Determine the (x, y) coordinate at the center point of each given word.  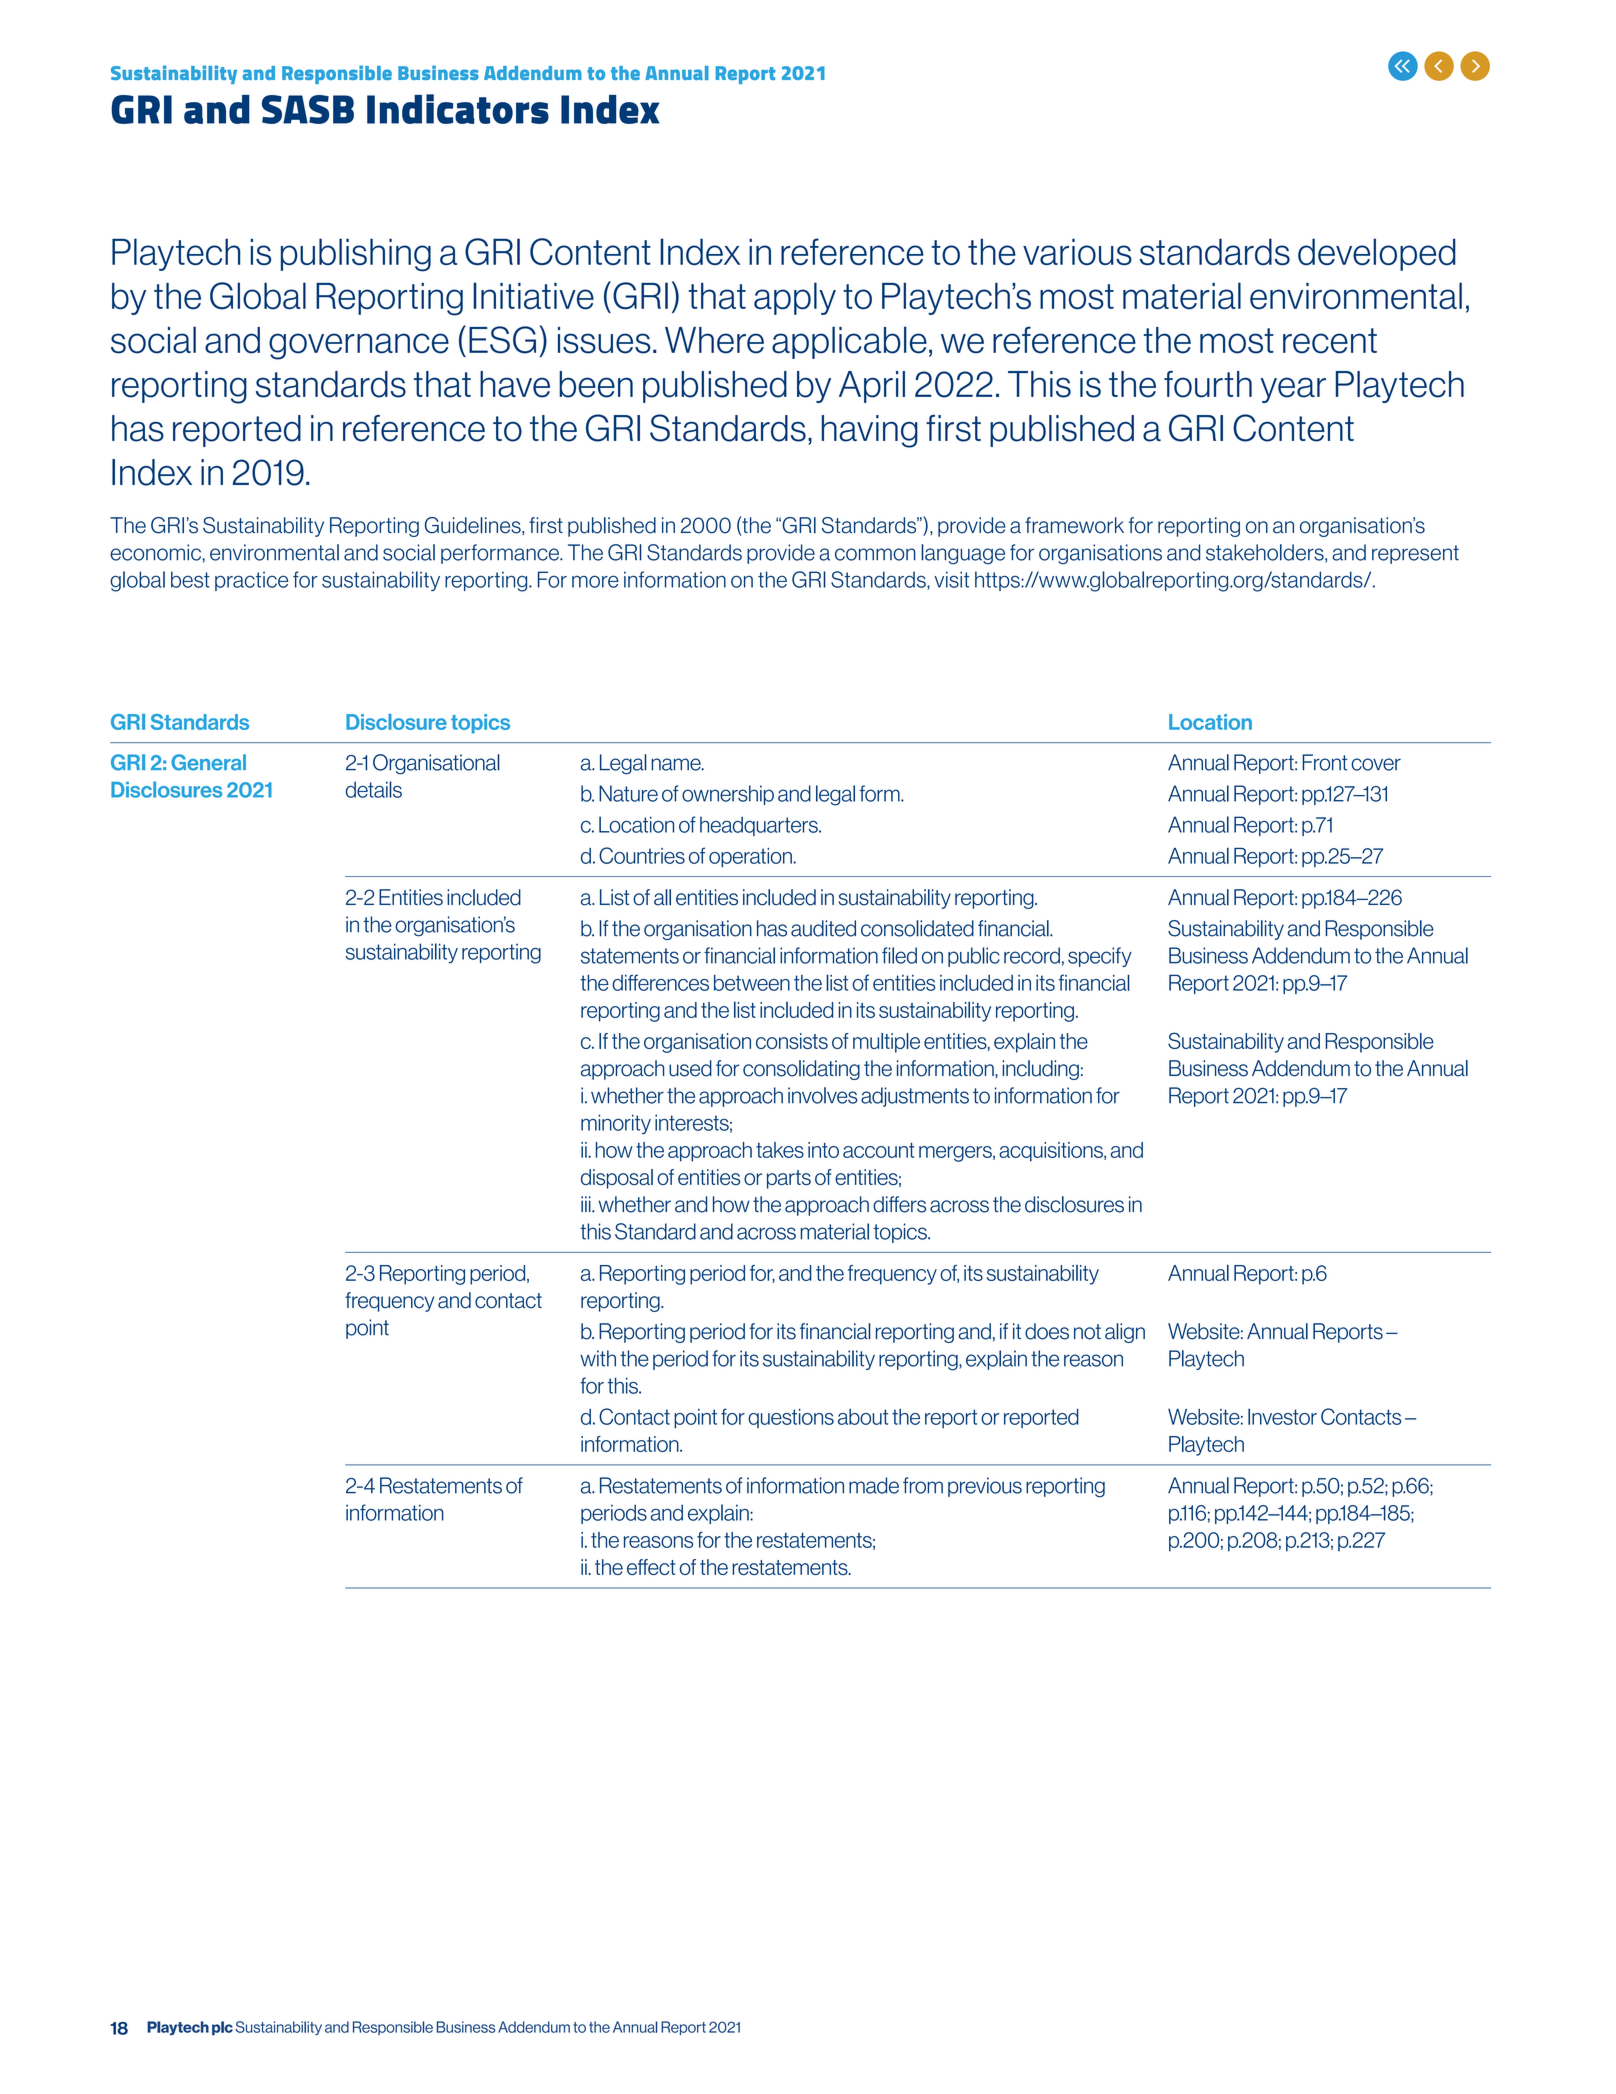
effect (651, 1567)
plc (222, 2028)
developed (1377, 254)
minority (616, 1124)
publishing (356, 255)
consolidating (801, 1070)
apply (795, 298)
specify (1100, 957)
